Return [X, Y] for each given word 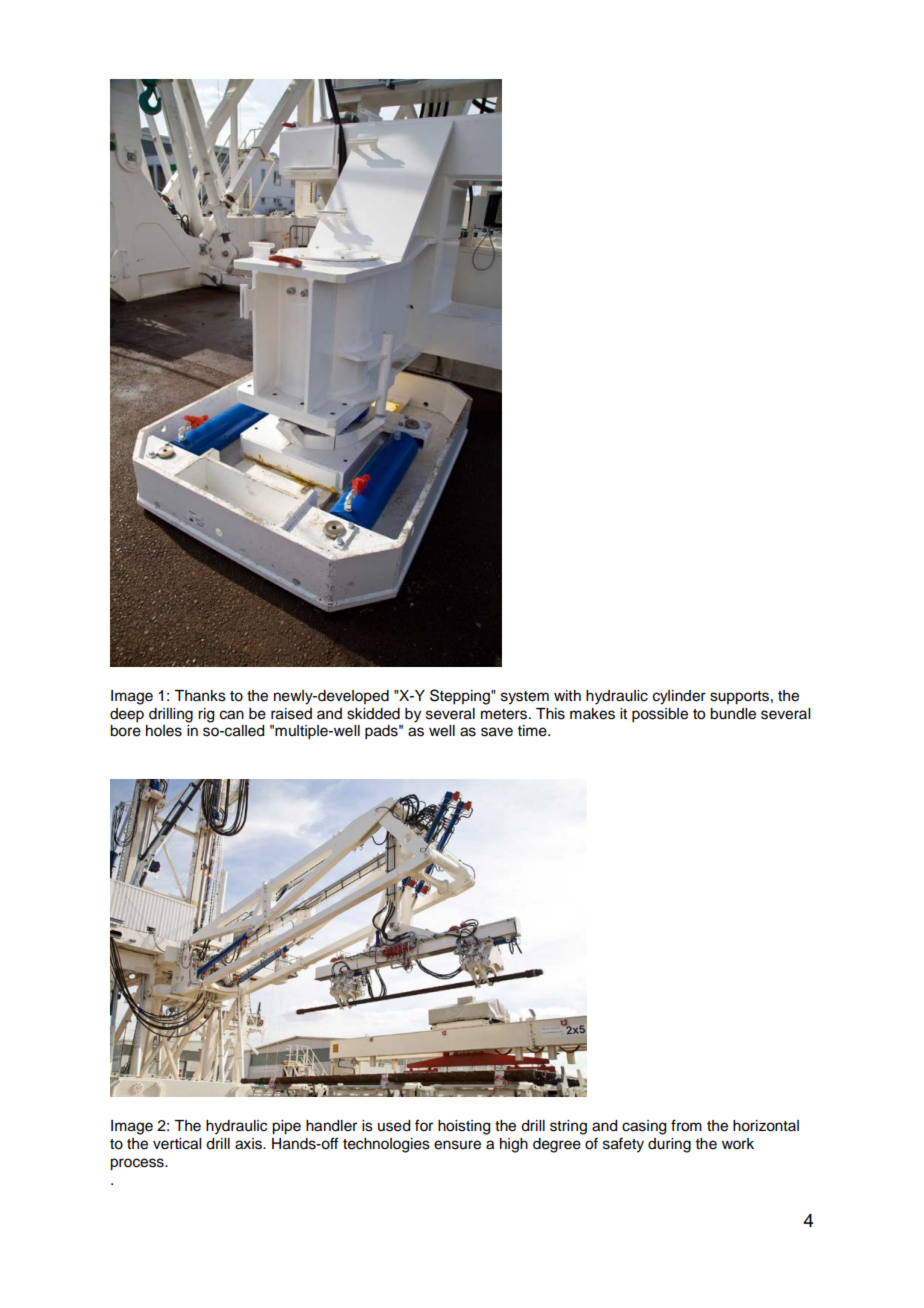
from [686, 1125]
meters [505, 714]
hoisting [464, 1127]
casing [644, 1127]
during [669, 1145]
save [497, 732]
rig [206, 715]
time [533, 731]
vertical [177, 1144]
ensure [457, 1145]
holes [164, 731]
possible [660, 715]
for [424, 1125]
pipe [286, 1127]
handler [331, 1126]
